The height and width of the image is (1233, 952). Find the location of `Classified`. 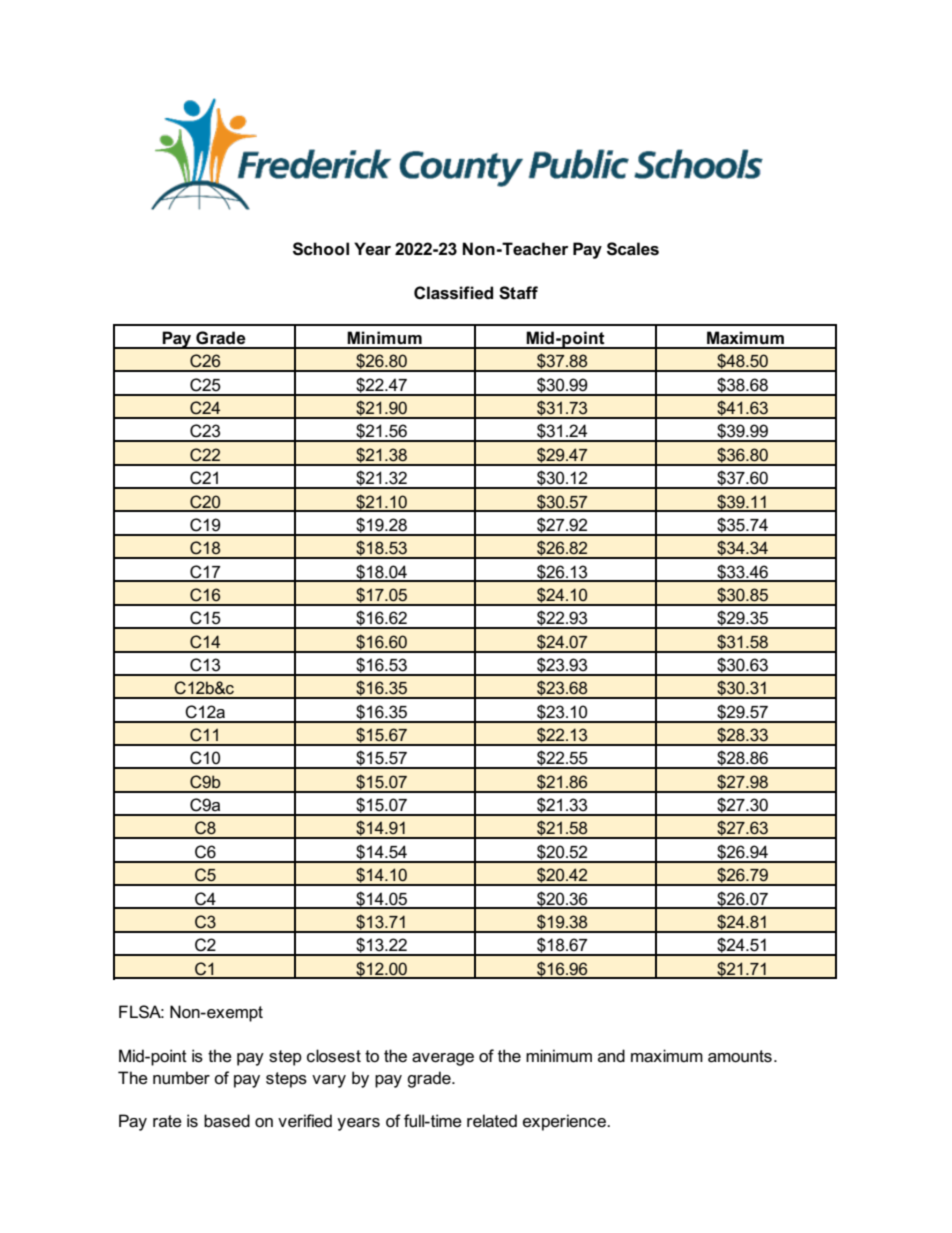

Classified is located at coordinates (453, 293).
